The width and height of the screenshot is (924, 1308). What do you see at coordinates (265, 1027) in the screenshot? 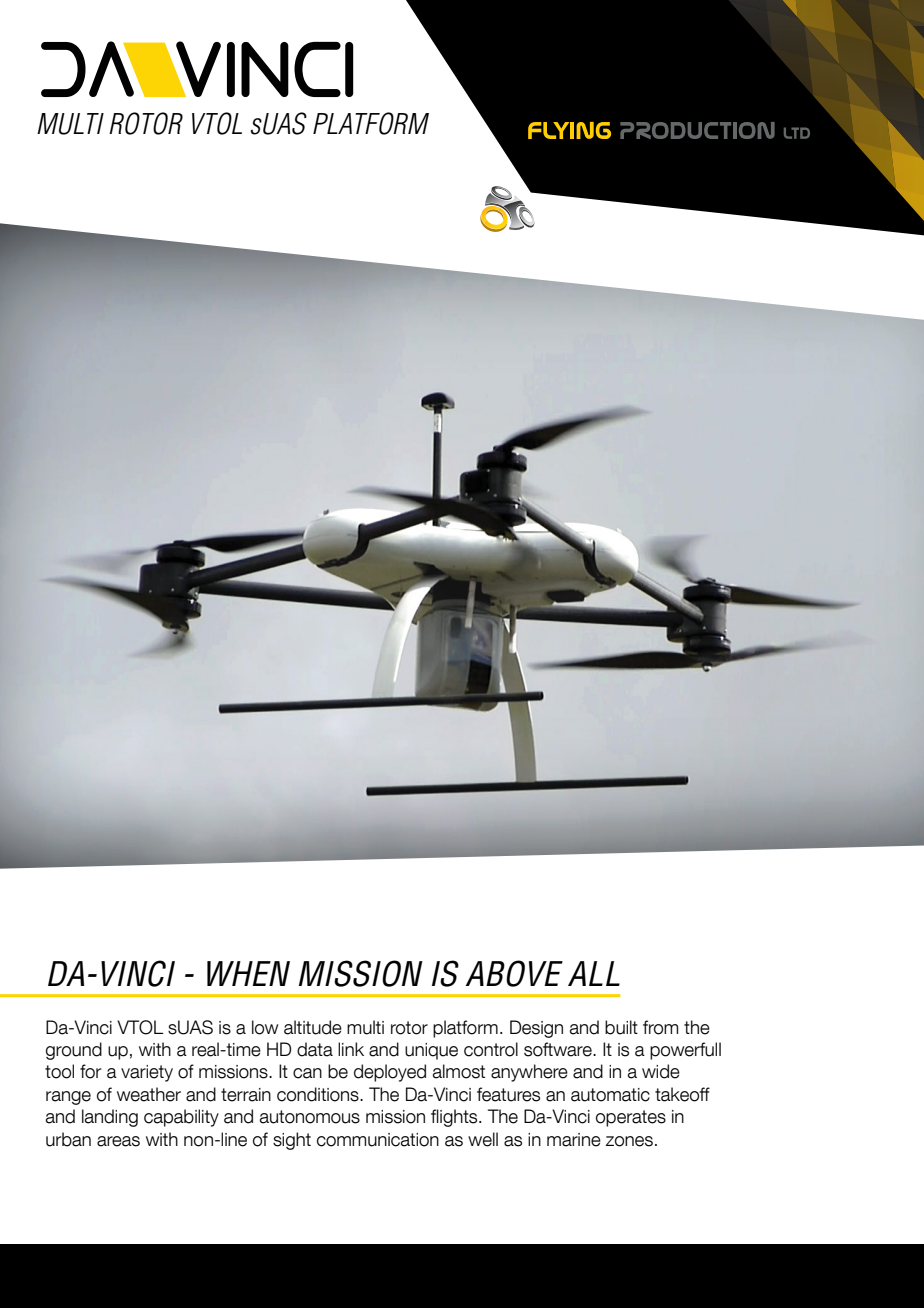
I see `low` at bounding box center [265, 1027].
